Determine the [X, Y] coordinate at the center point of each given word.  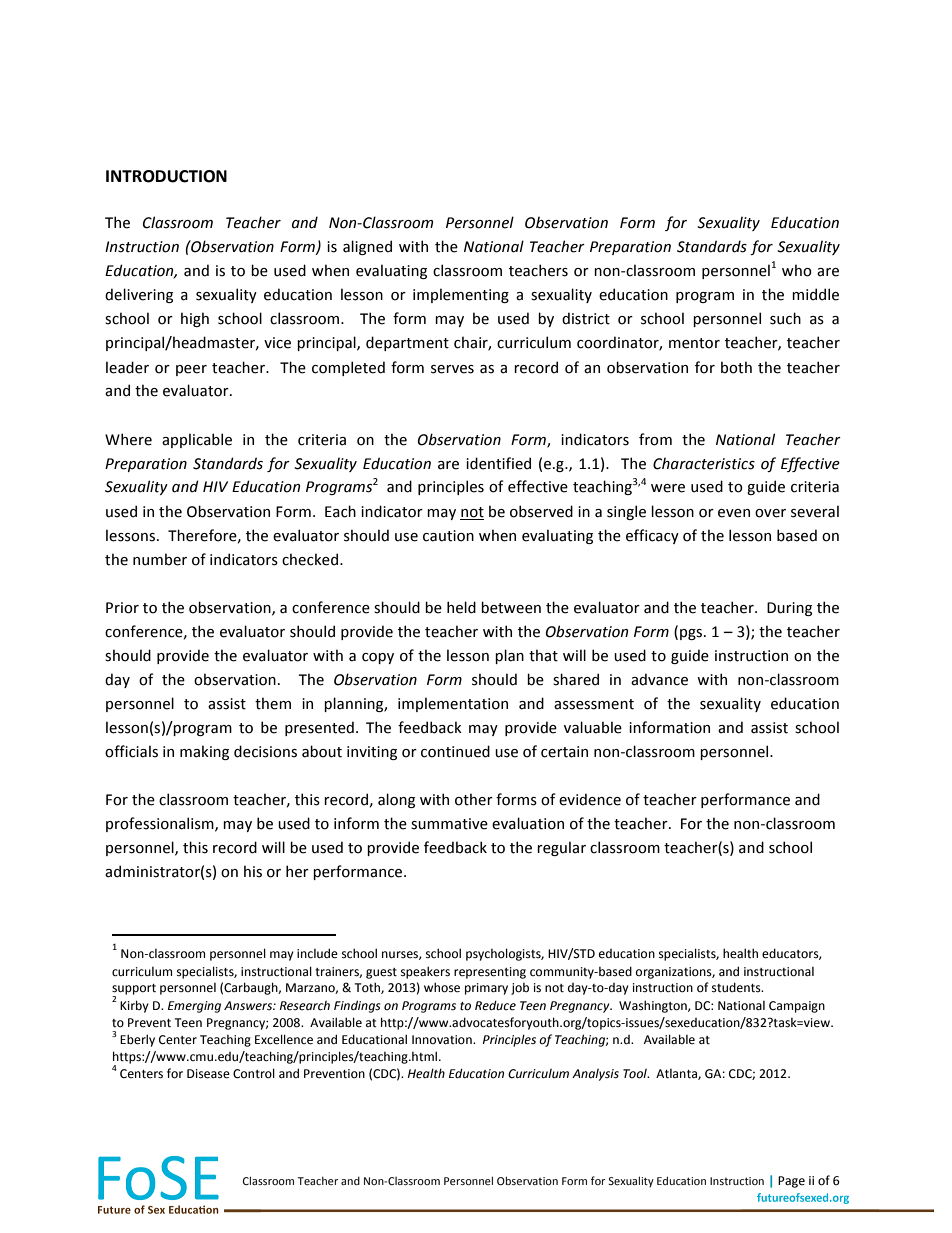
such [785, 318]
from [655, 439]
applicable [197, 440]
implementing [461, 295]
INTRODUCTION [166, 176]
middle [815, 294]
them [273, 703]
